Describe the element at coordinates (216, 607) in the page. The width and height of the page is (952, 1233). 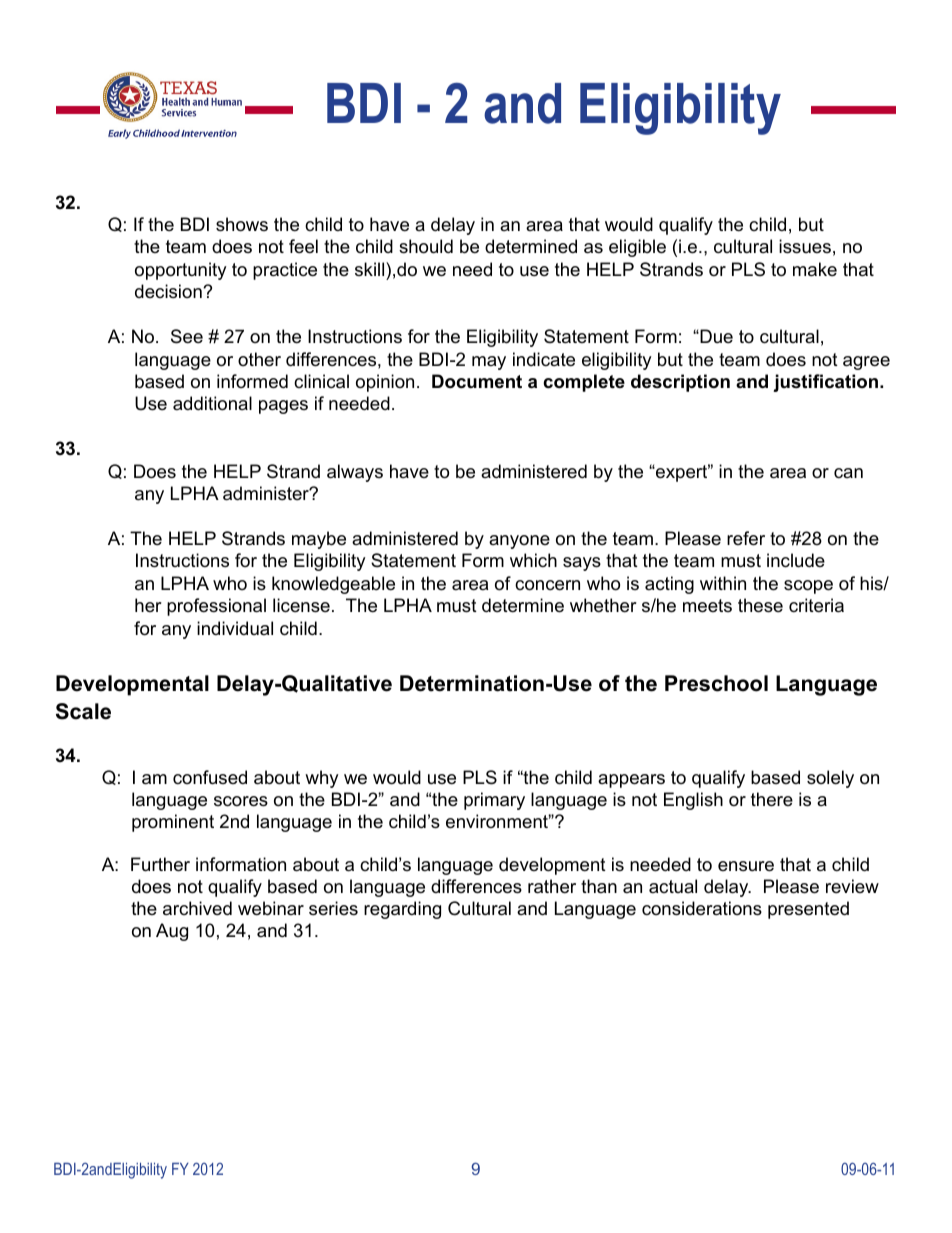
I see `professional` at that location.
